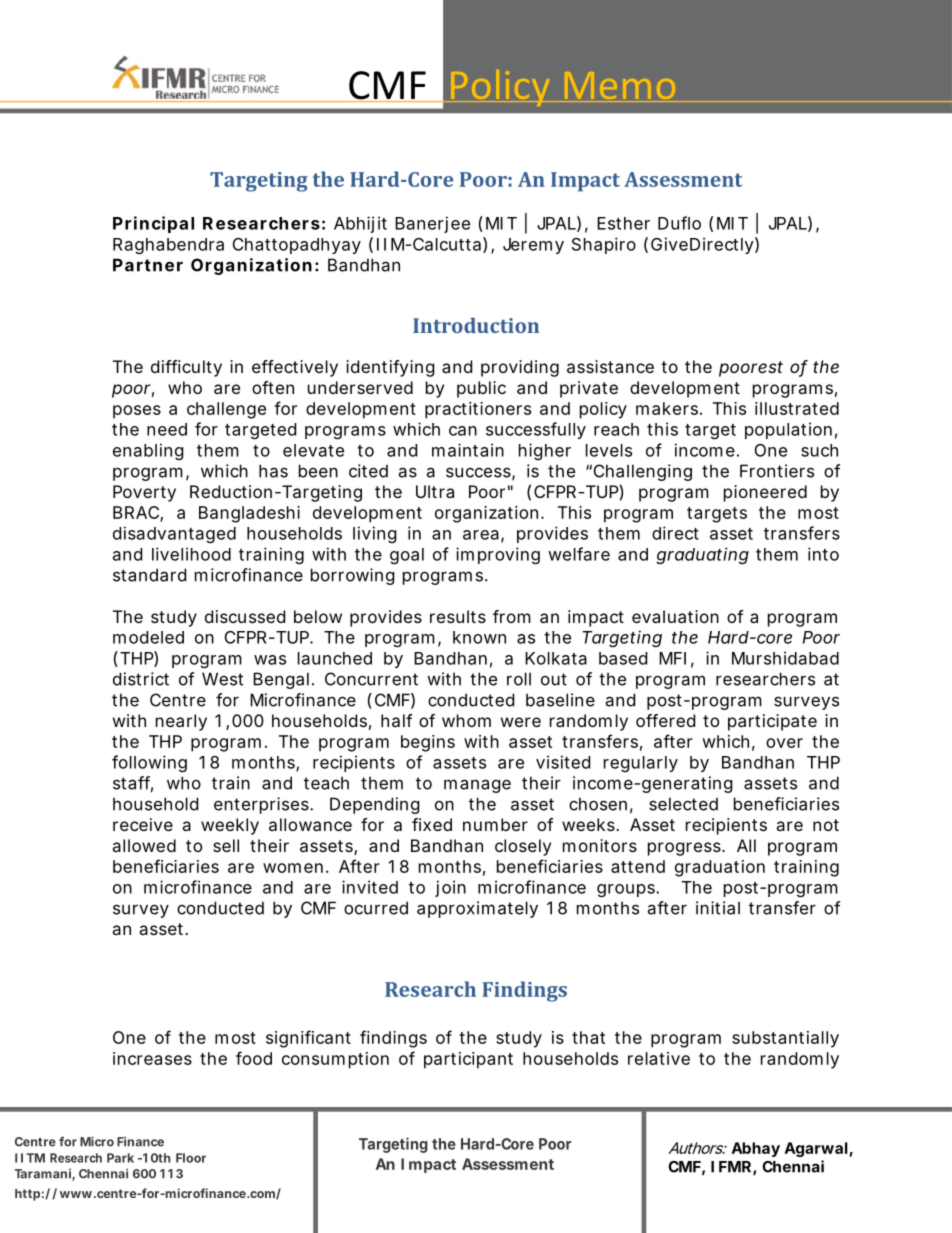  I want to click on Banerjee, so click(432, 224).
